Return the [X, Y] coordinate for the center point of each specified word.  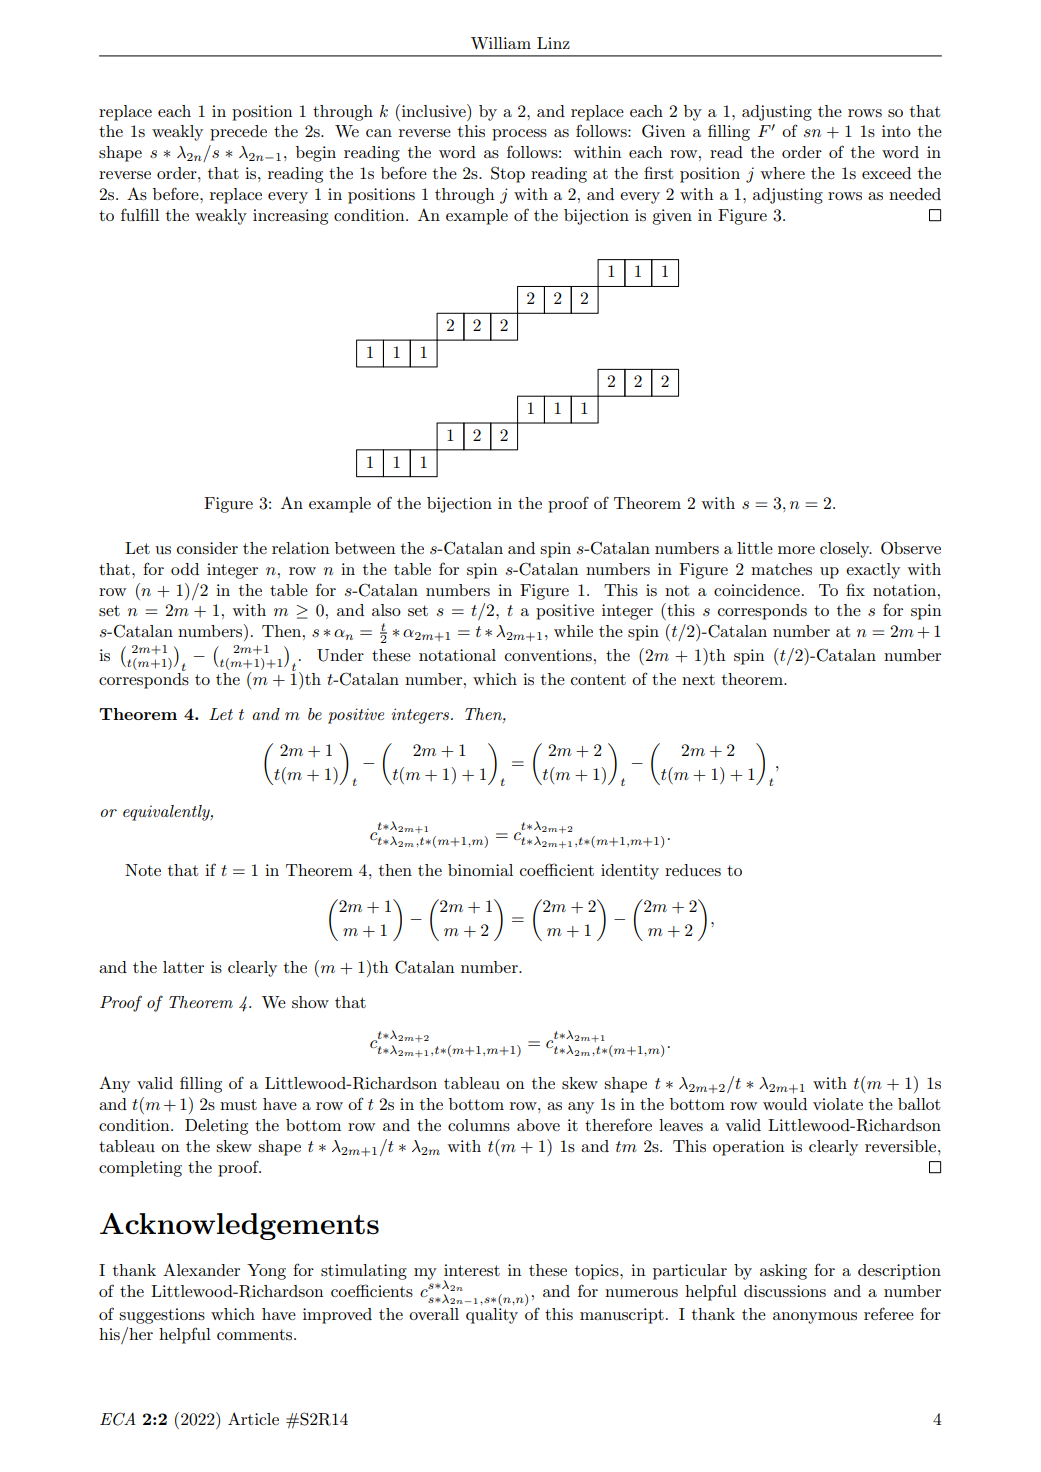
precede [238, 133]
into [896, 131]
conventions [548, 655]
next [698, 679]
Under [340, 655]
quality [492, 1314]
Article [253, 1418]
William [501, 43]
